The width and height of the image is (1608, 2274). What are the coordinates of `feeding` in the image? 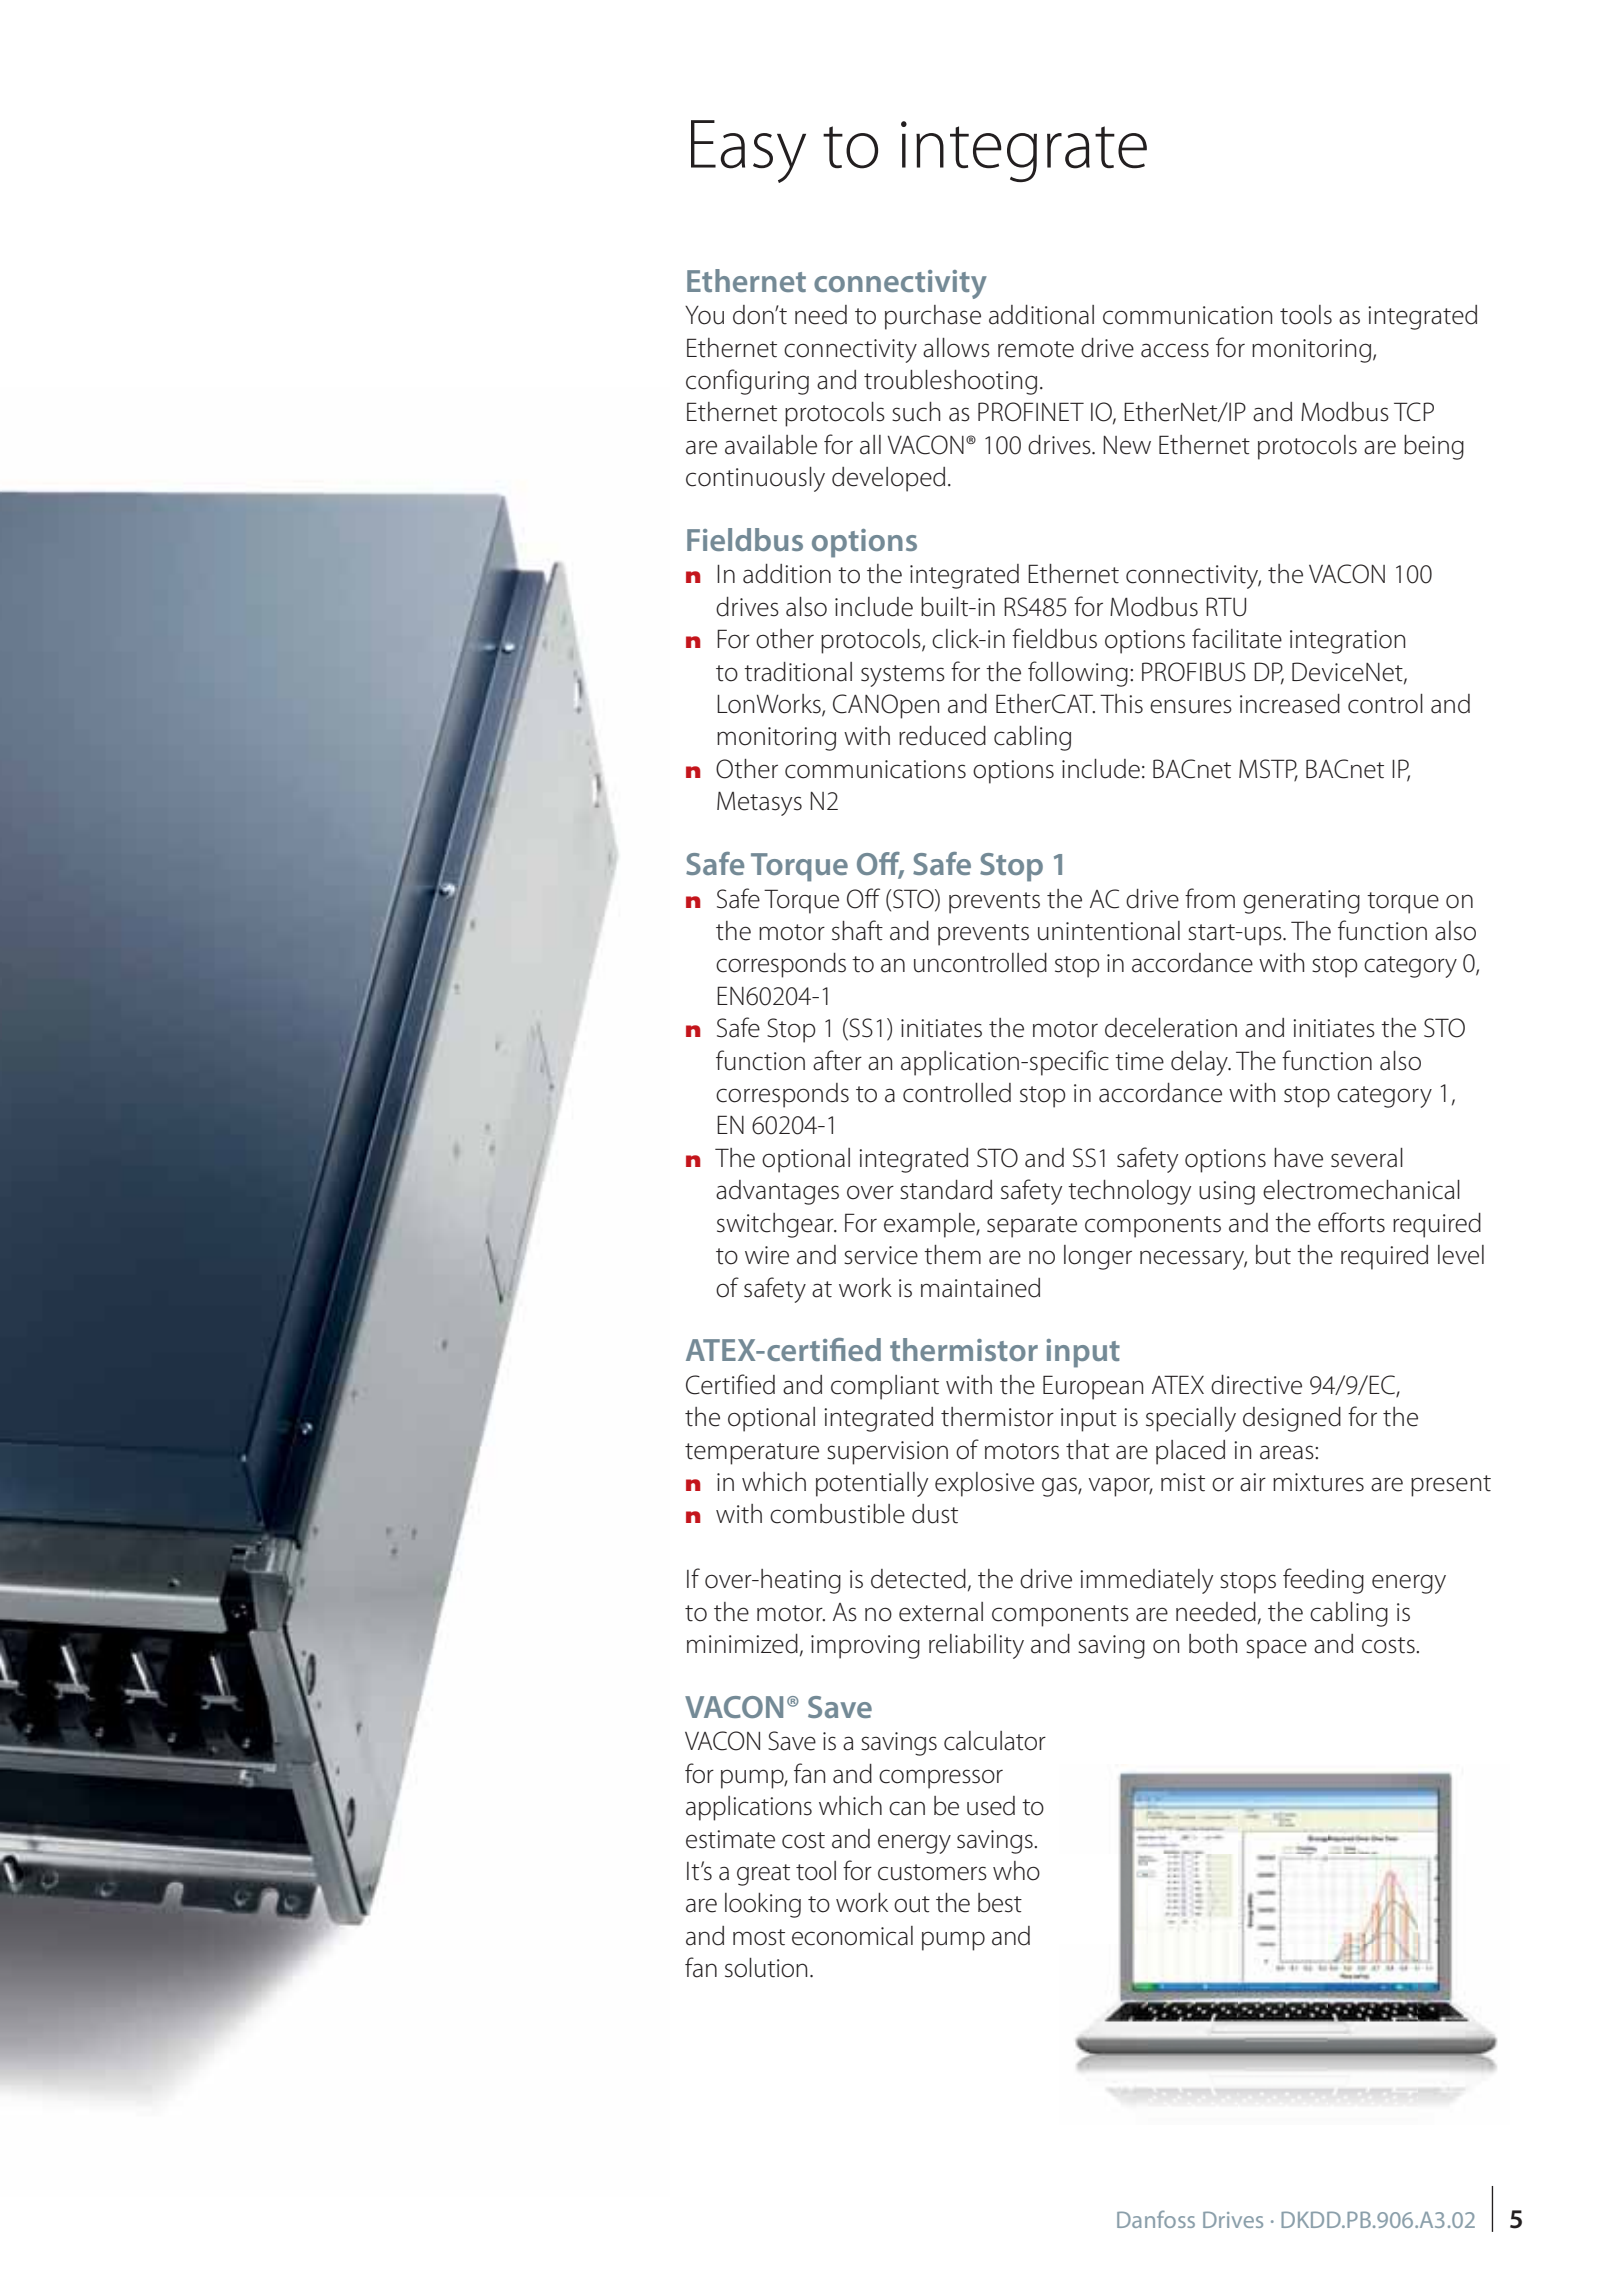 It's located at (1323, 1581).
